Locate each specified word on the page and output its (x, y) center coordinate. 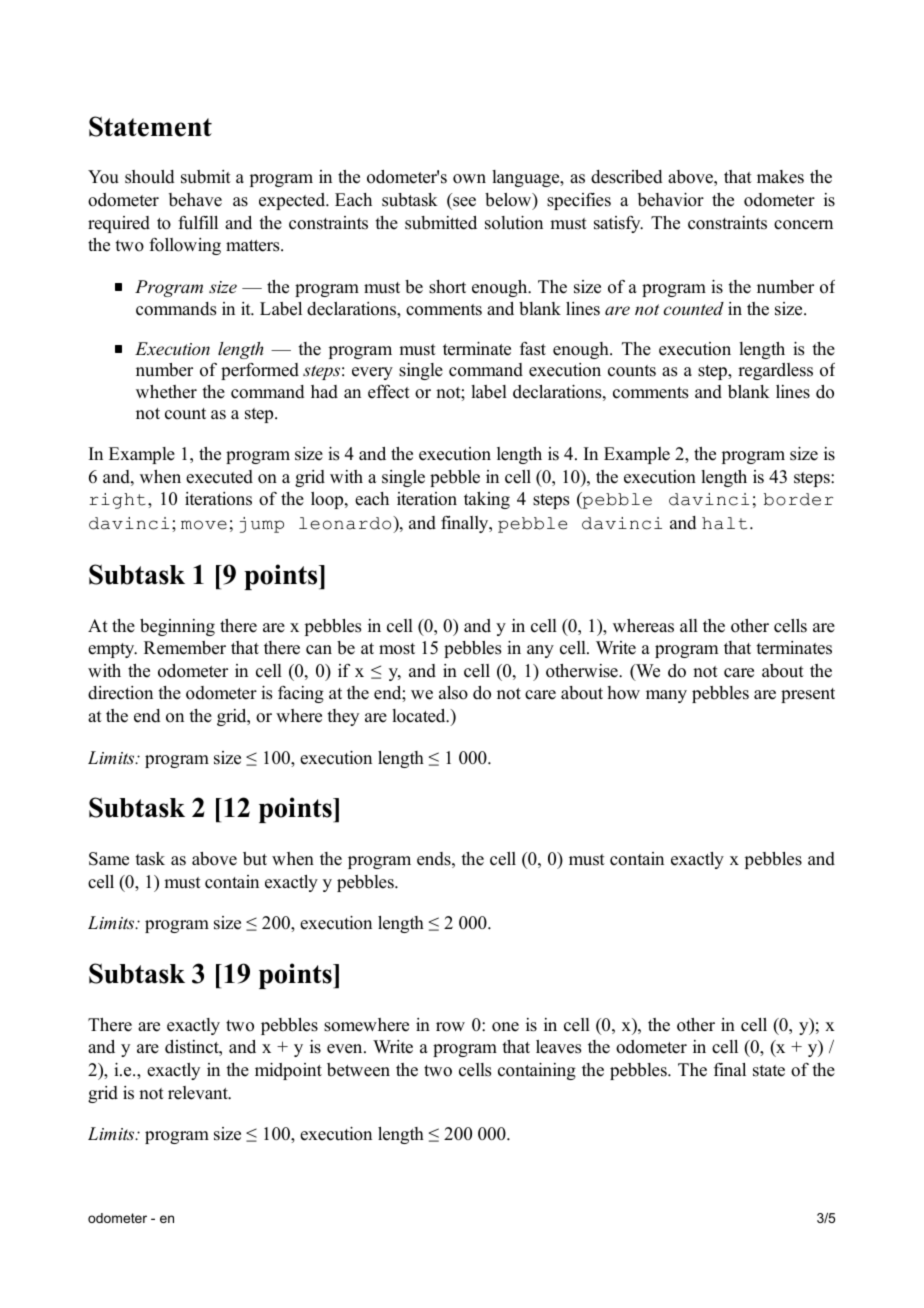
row (450, 1027)
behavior (671, 200)
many (666, 696)
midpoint (288, 1071)
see (464, 202)
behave (195, 200)
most (397, 649)
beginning (177, 627)
